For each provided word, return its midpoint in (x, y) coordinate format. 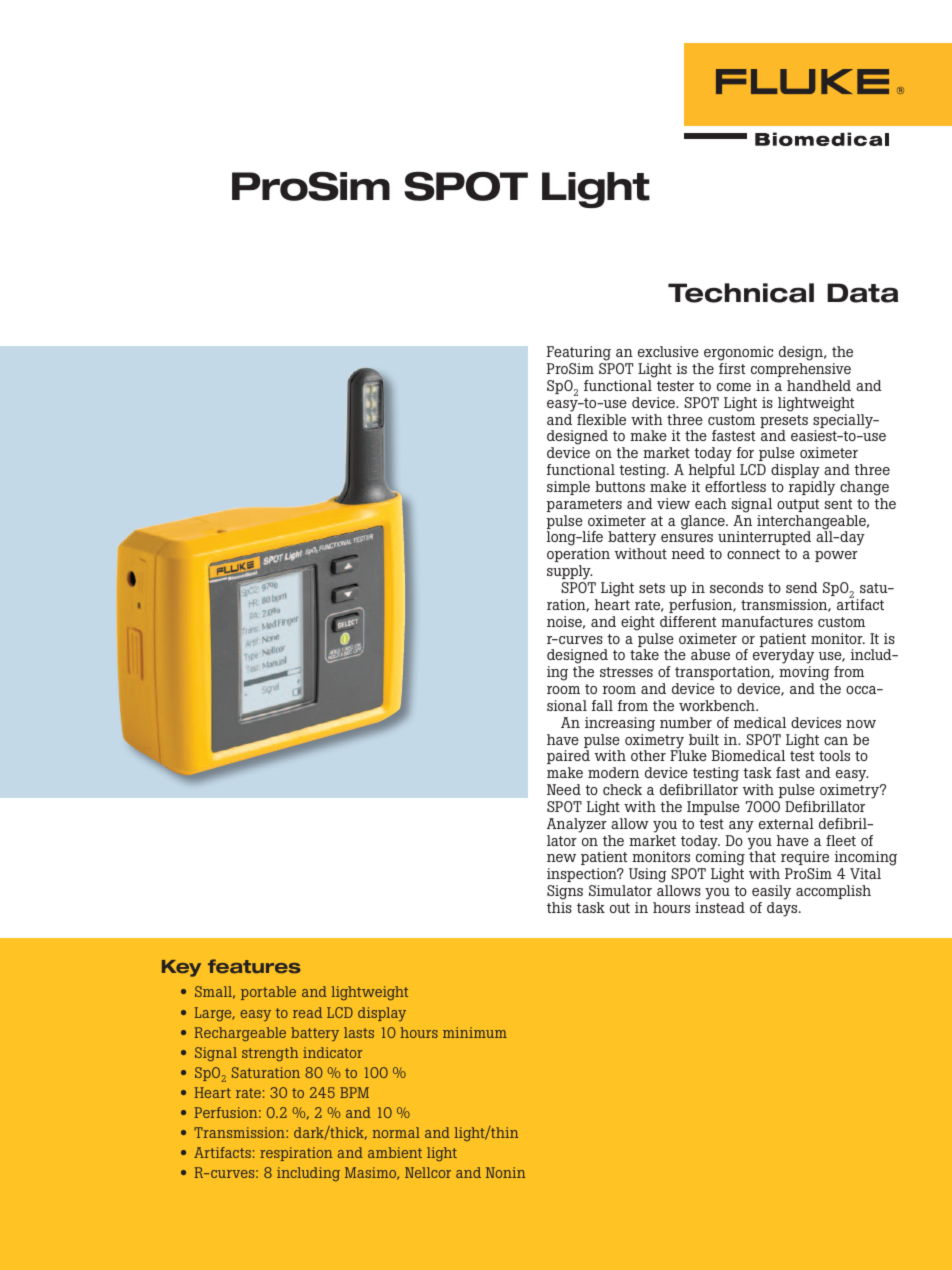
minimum (475, 1032)
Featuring (580, 355)
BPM (354, 1092)
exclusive (668, 351)
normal (396, 1132)
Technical (741, 293)
